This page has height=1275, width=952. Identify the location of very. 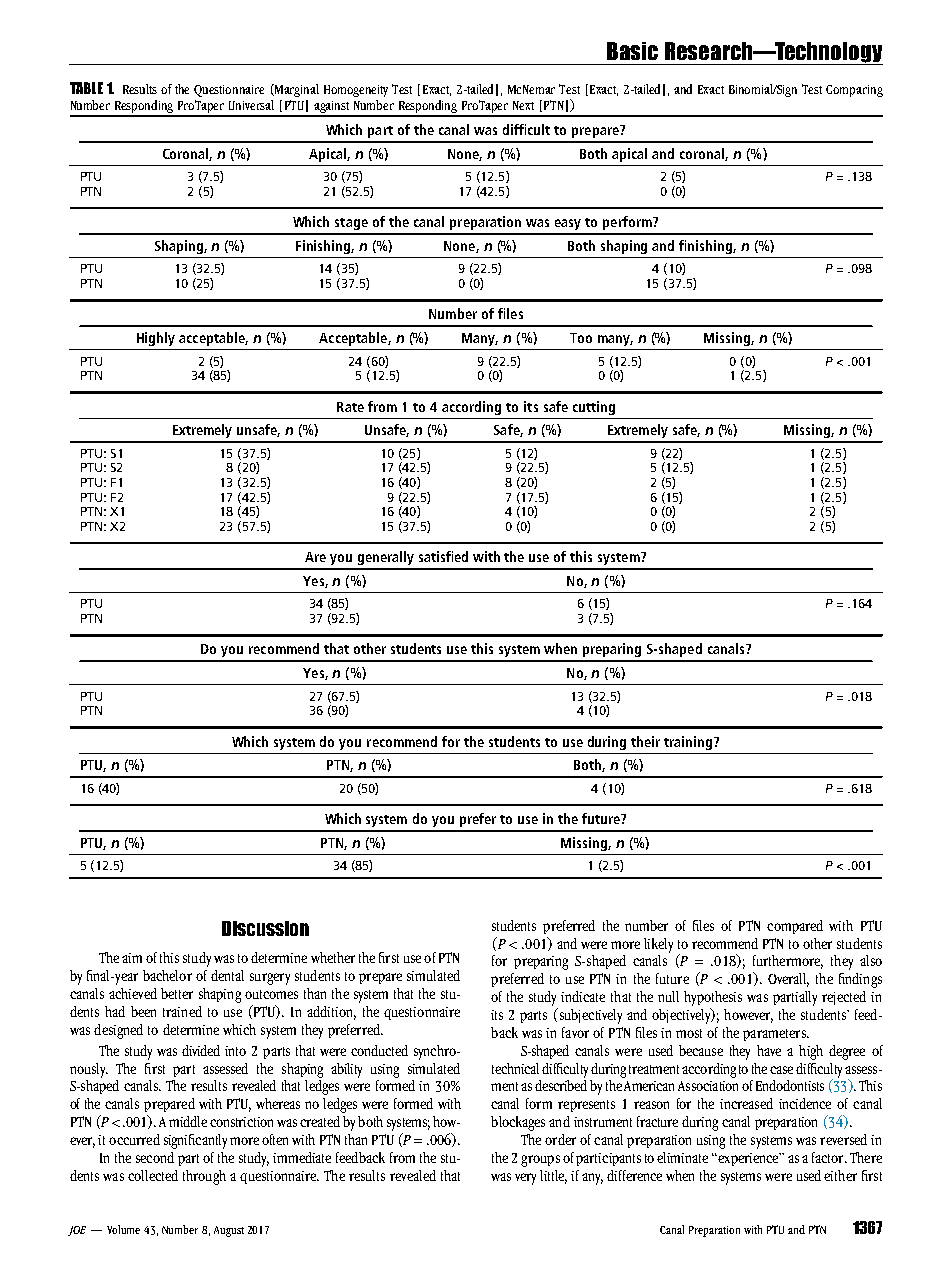
(525, 1179).
